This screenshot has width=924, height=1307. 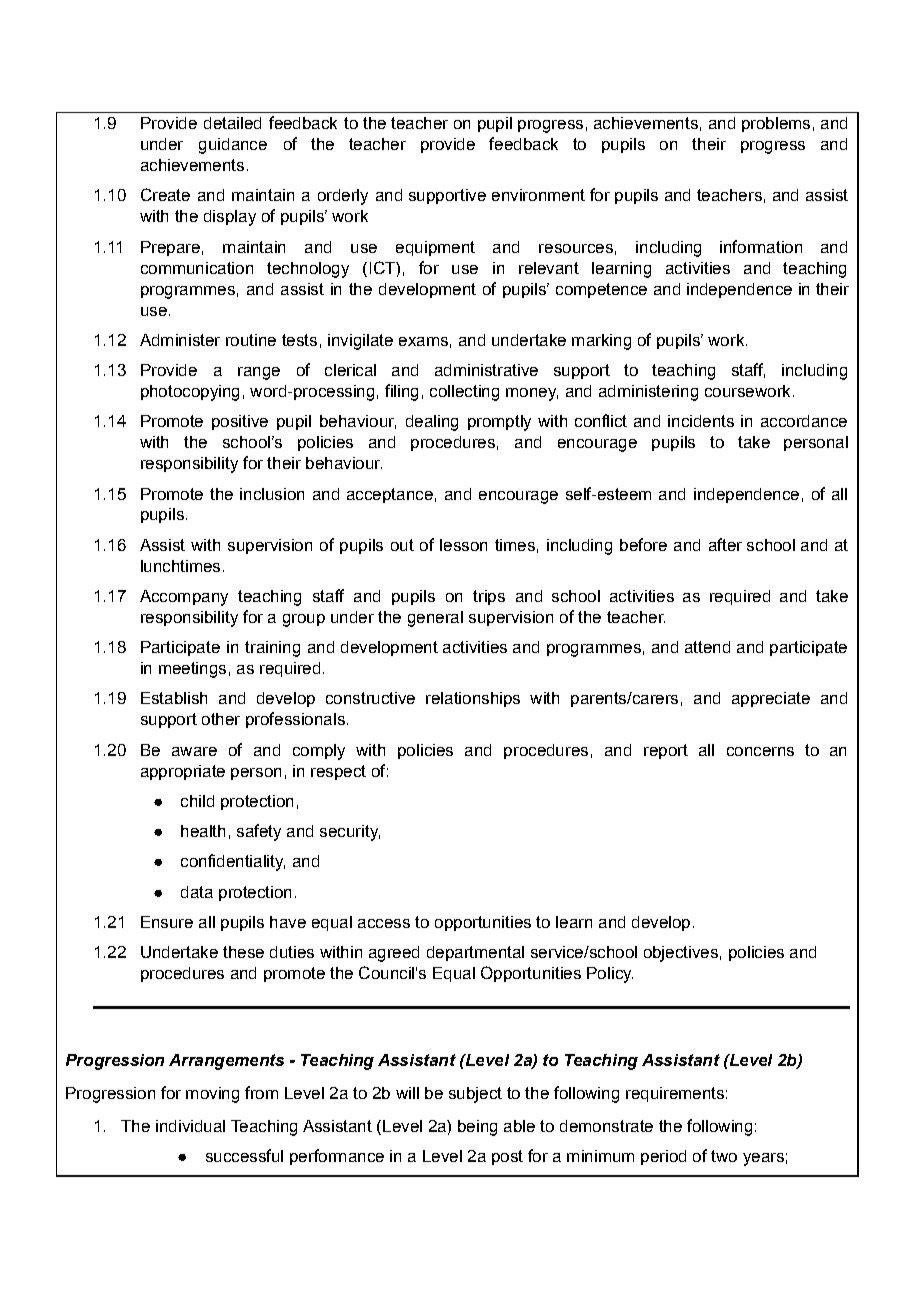 What do you see at coordinates (477, 1128) in the screenshot?
I see `being` at bounding box center [477, 1128].
